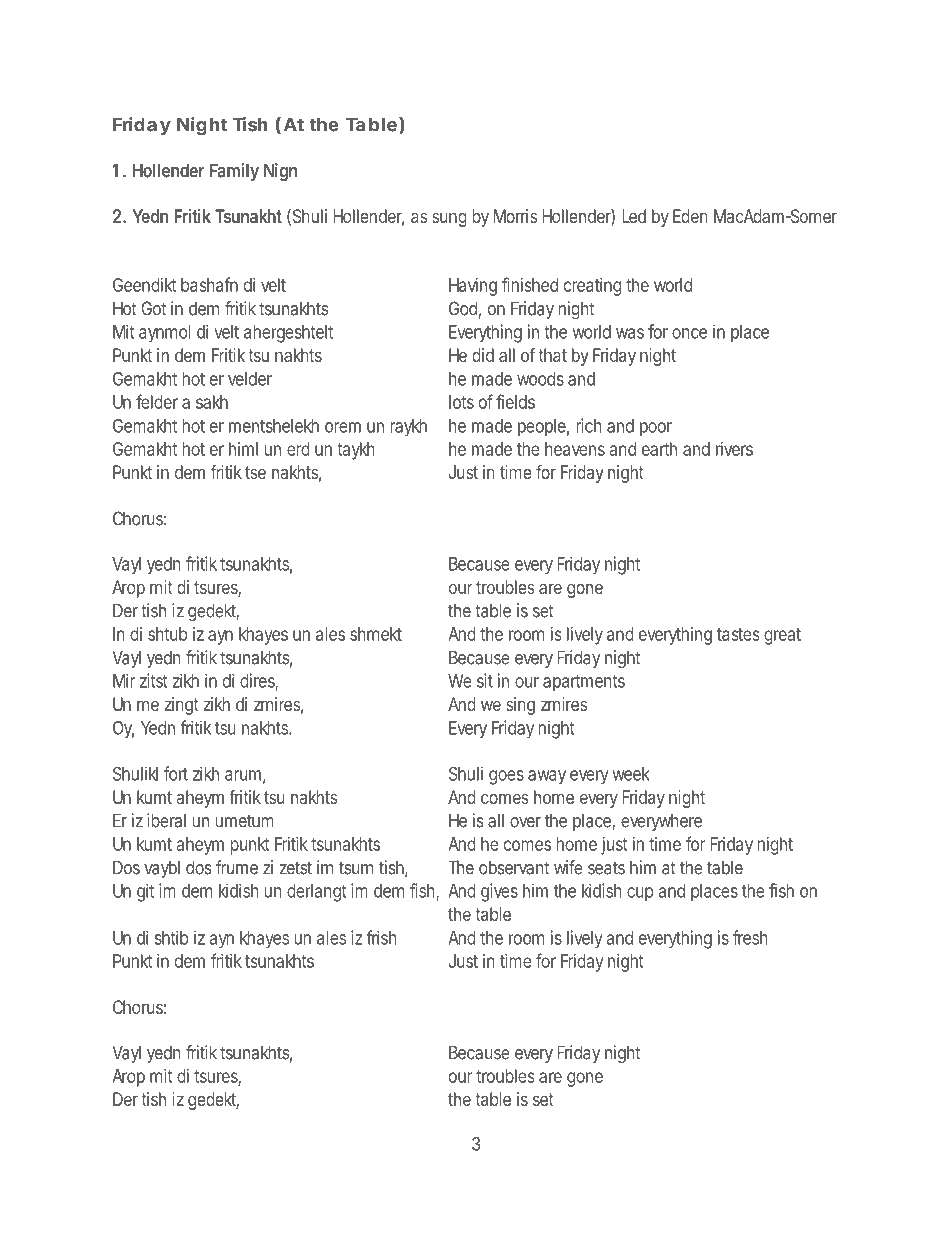  What do you see at coordinates (176, 773) in the screenshot?
I see `fort` at bounding box center [176, 773].
